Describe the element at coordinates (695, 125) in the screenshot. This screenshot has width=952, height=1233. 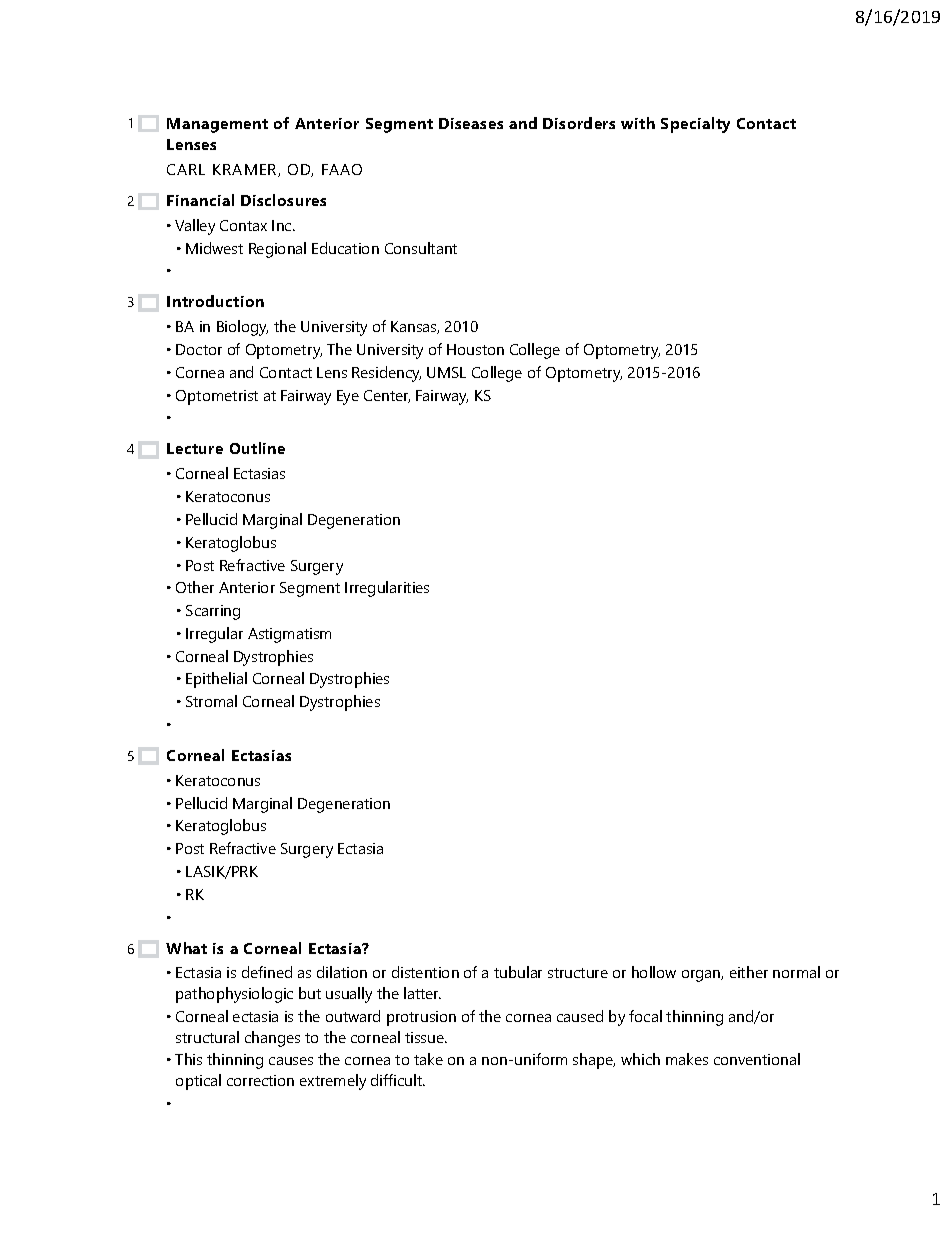
I see `Specialty` at that location.
